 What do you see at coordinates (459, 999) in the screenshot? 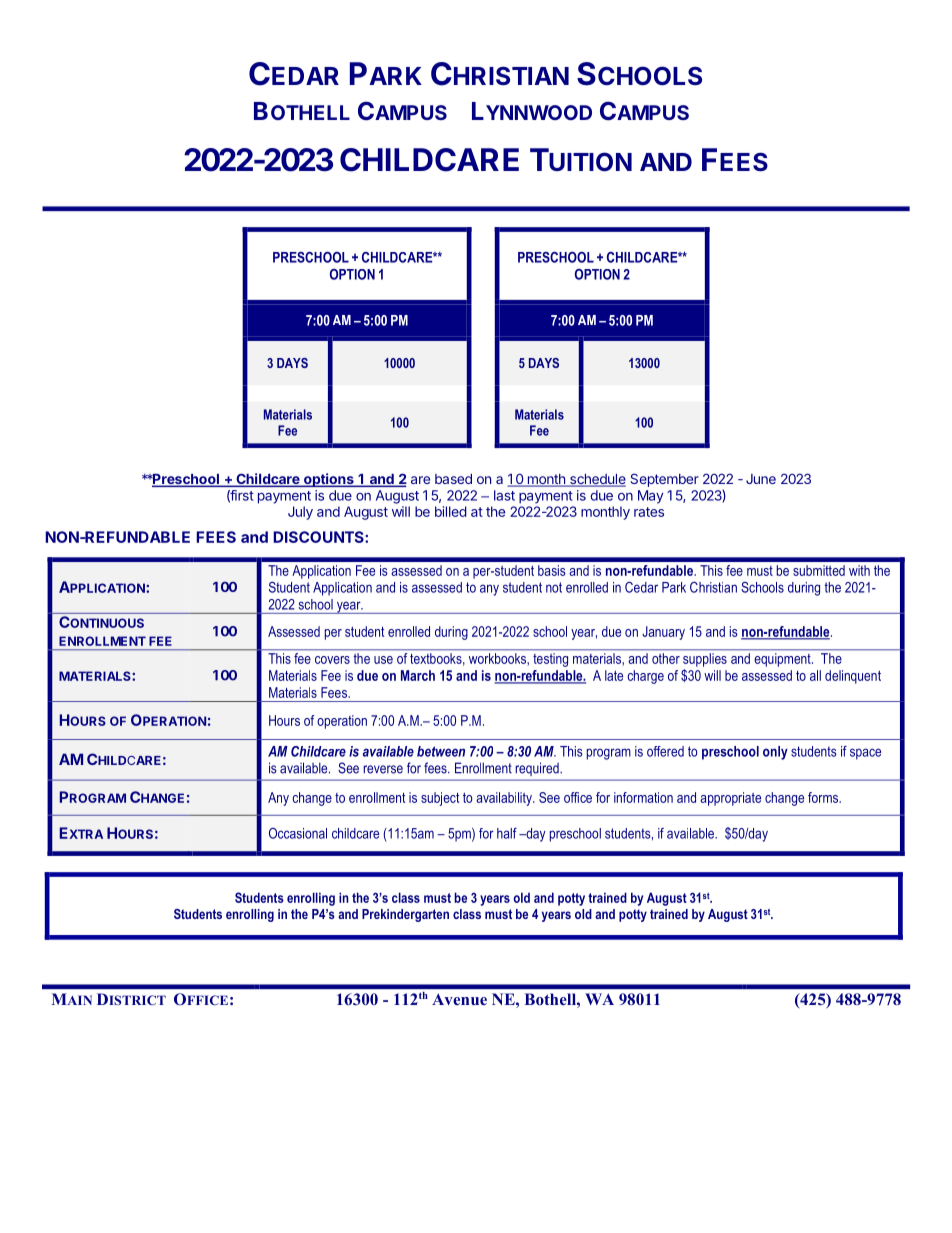
I see `Avenue` at bounding box center [459, 999].
